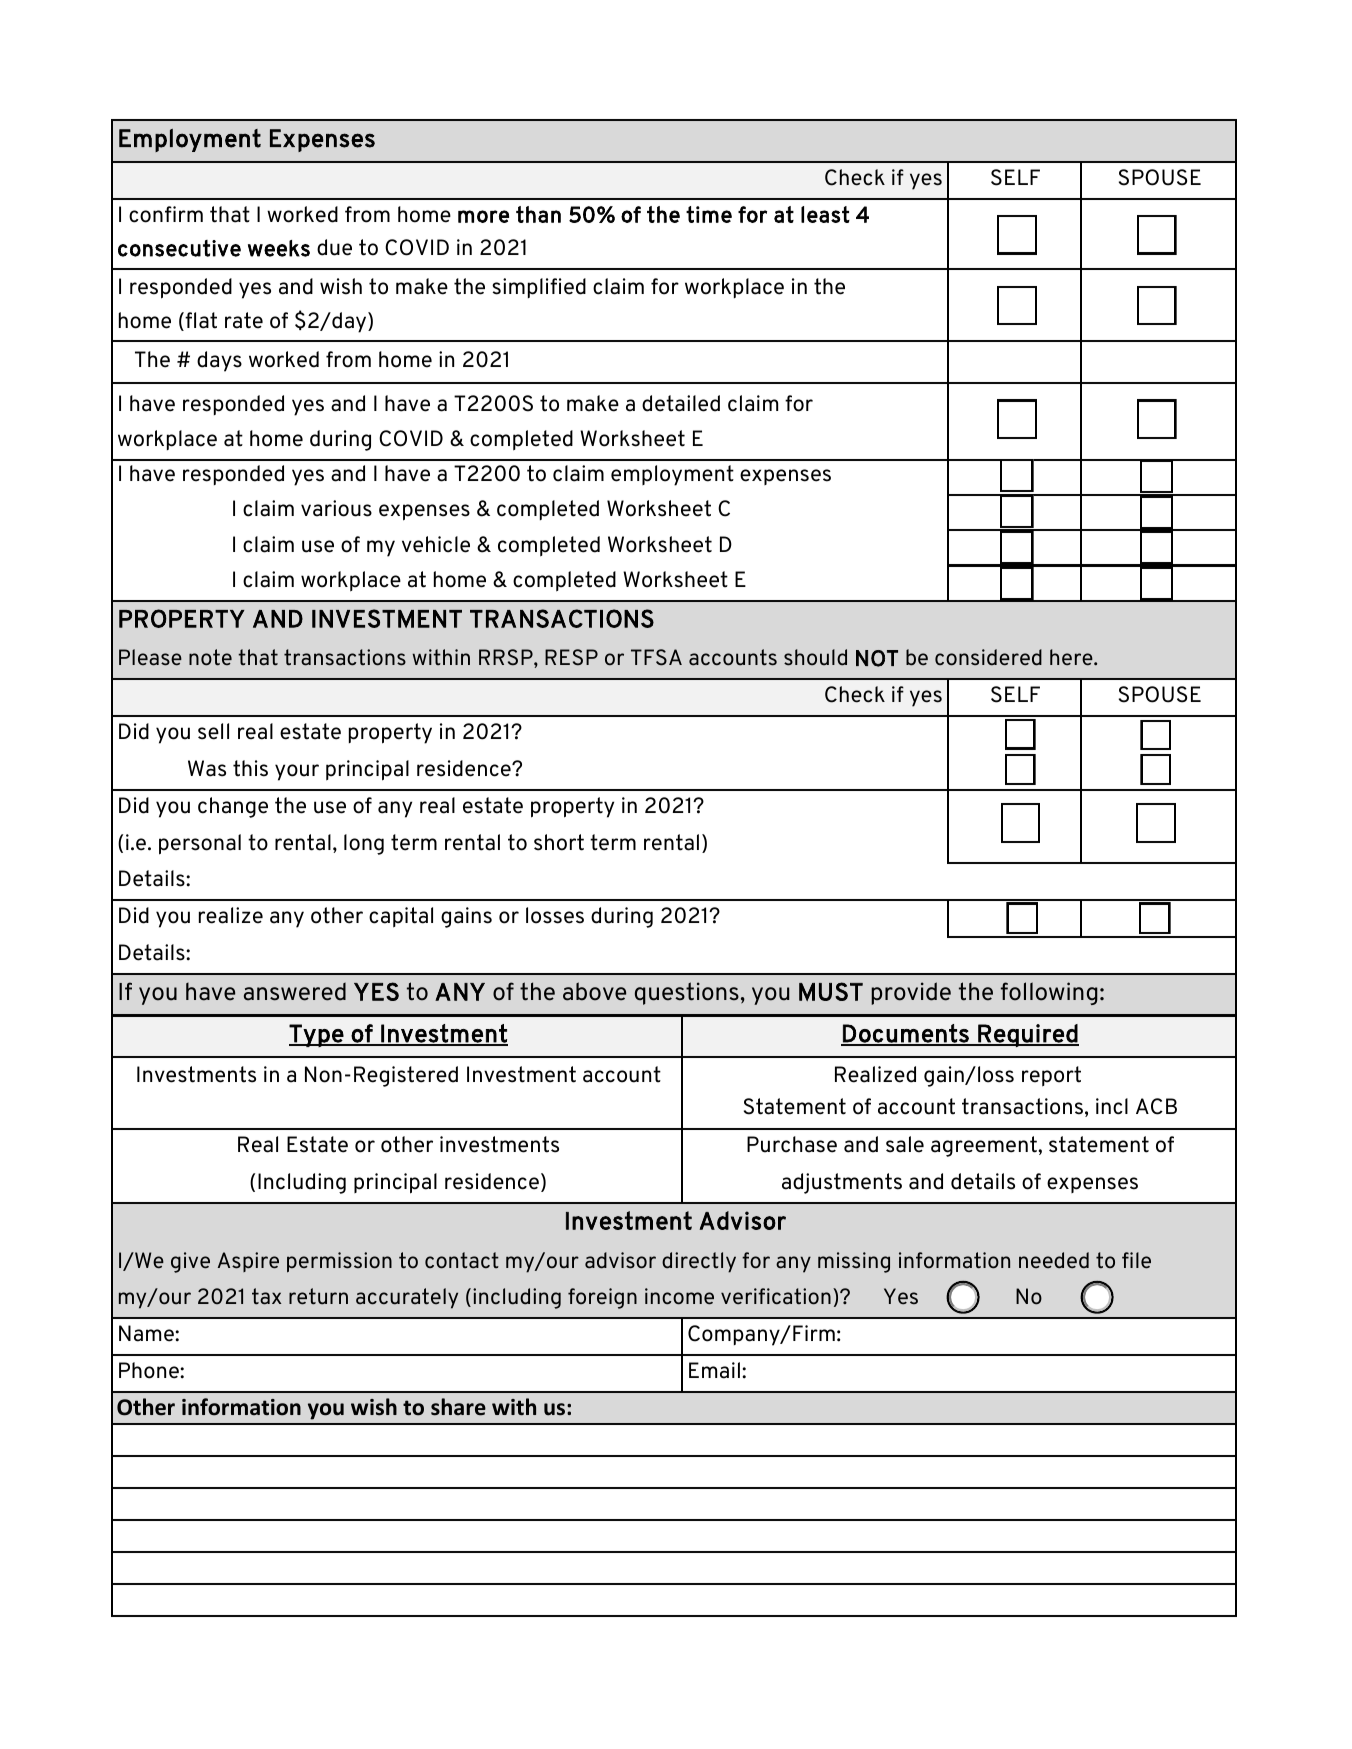  Describe the element at coordinates (233, 807) in the image. I see `change` at that location.
